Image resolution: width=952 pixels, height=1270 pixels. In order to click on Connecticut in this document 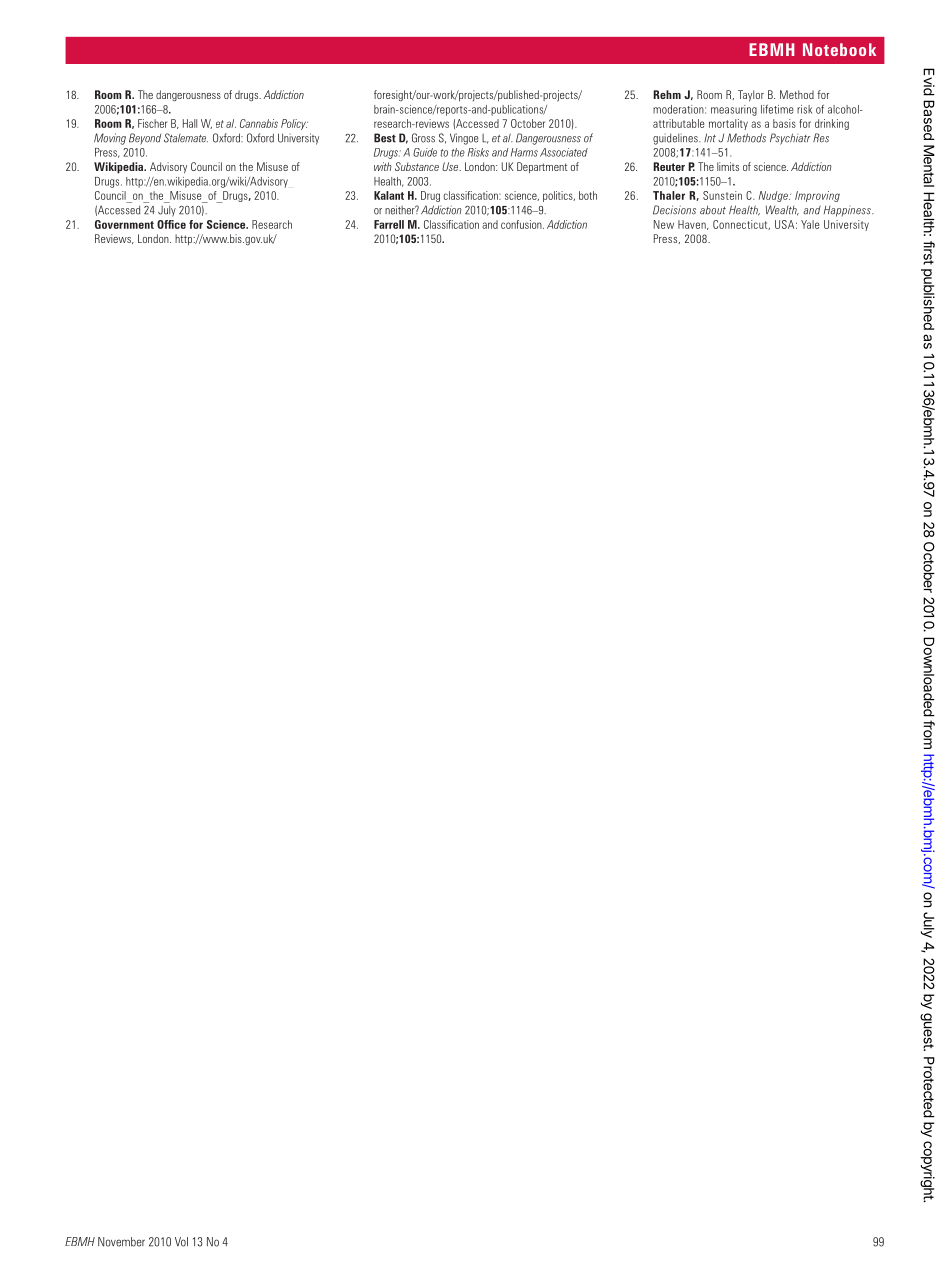, I will do `click(741, 225)`.
